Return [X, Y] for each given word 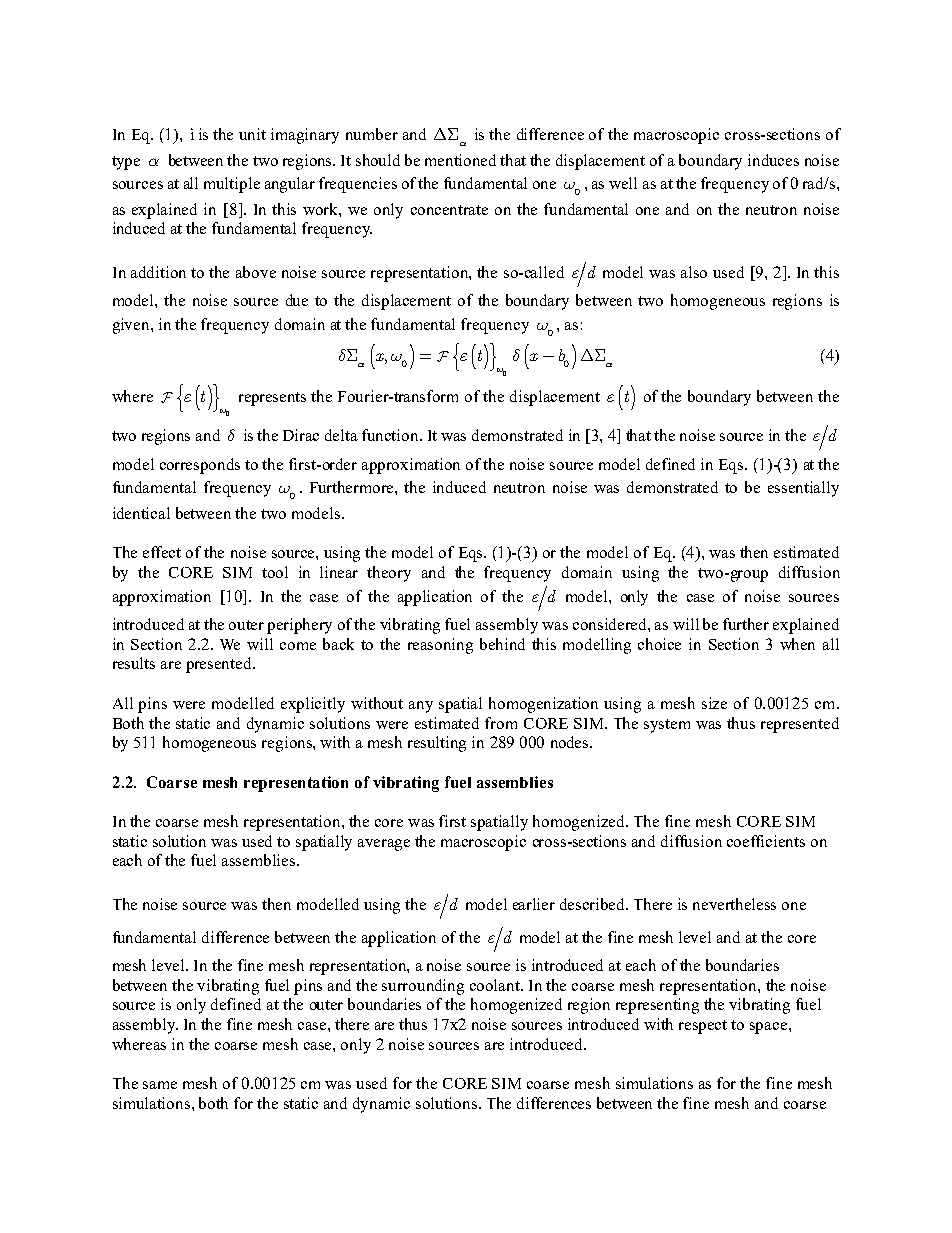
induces [773, 160]
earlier [534, 904]
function [391, 435]
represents [272, 399]
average [384, 845]
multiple [232, 185]
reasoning [440, 646]
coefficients [766, 841]
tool [275, 572]
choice [659, 644]
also [694, 272]
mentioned [460, 160]
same [160, 1085]
